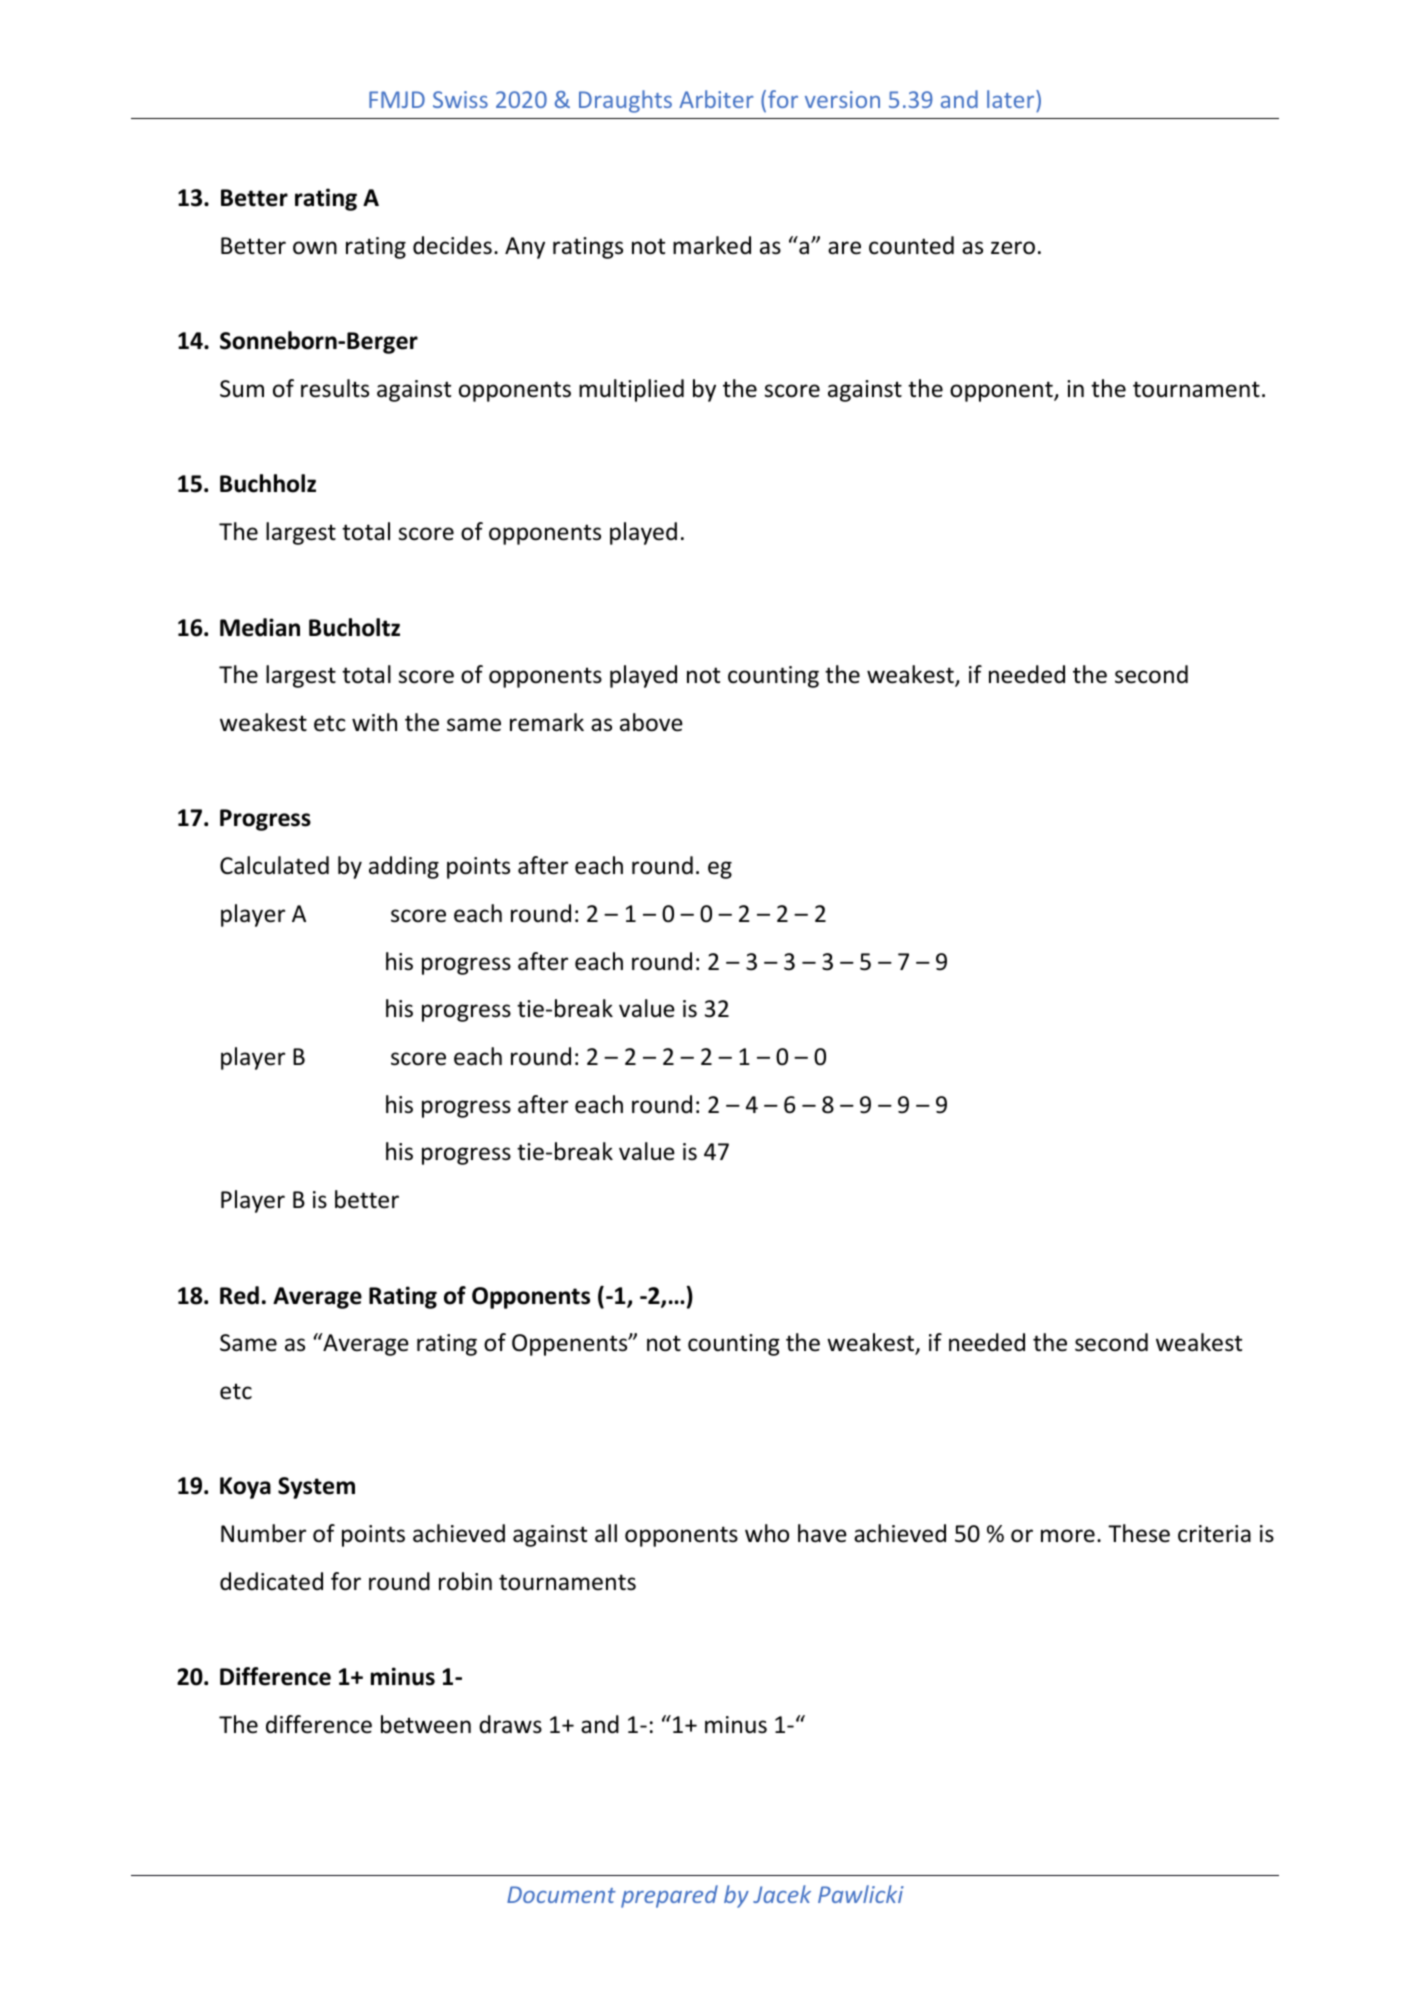 Image resolution: width=1410 pixels, height=1994 pixels. Describe the element at coordinates (1068, 1536) in the page. I see `more` at that location.
